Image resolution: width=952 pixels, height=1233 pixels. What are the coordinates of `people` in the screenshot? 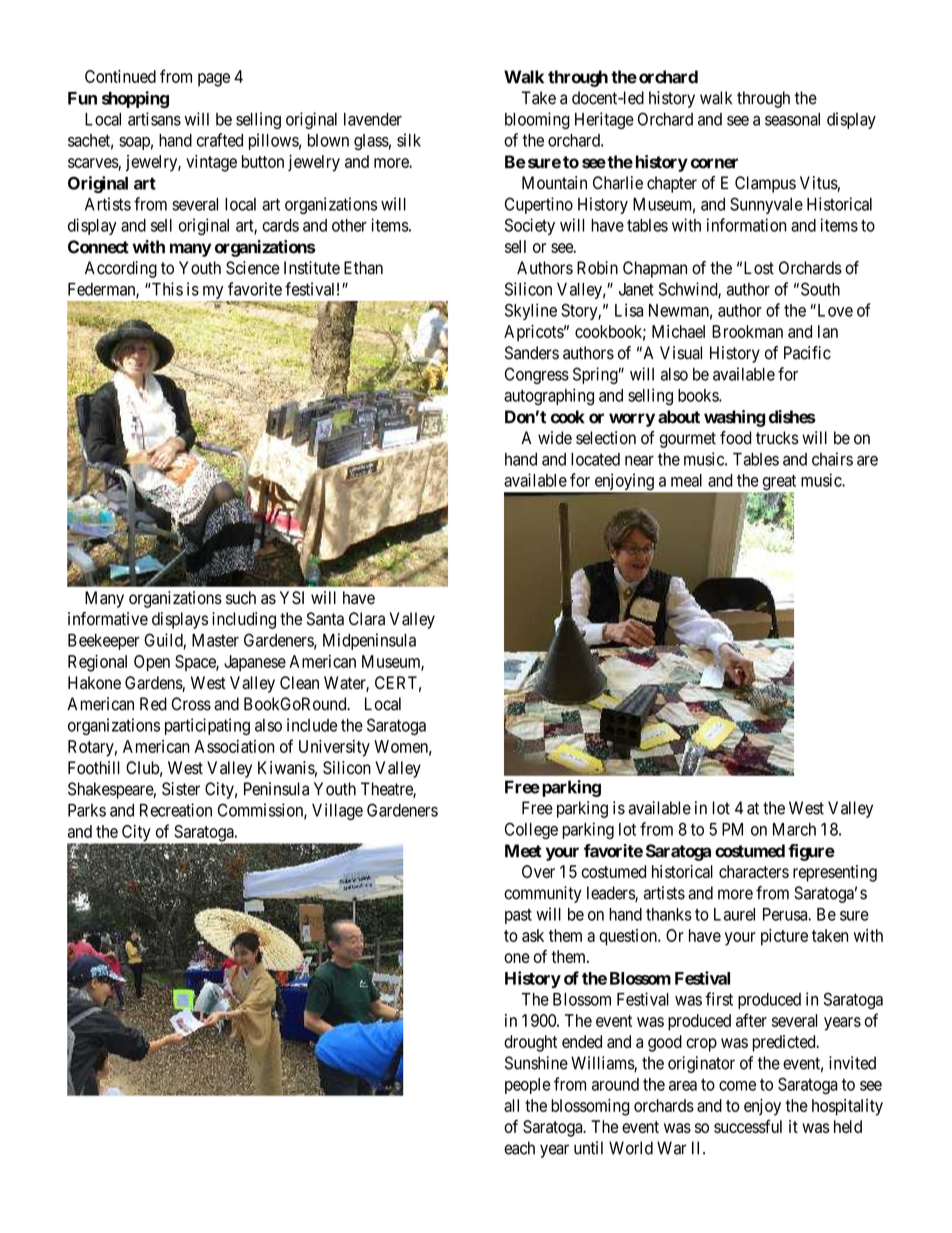 It's located at (528, 1086).
